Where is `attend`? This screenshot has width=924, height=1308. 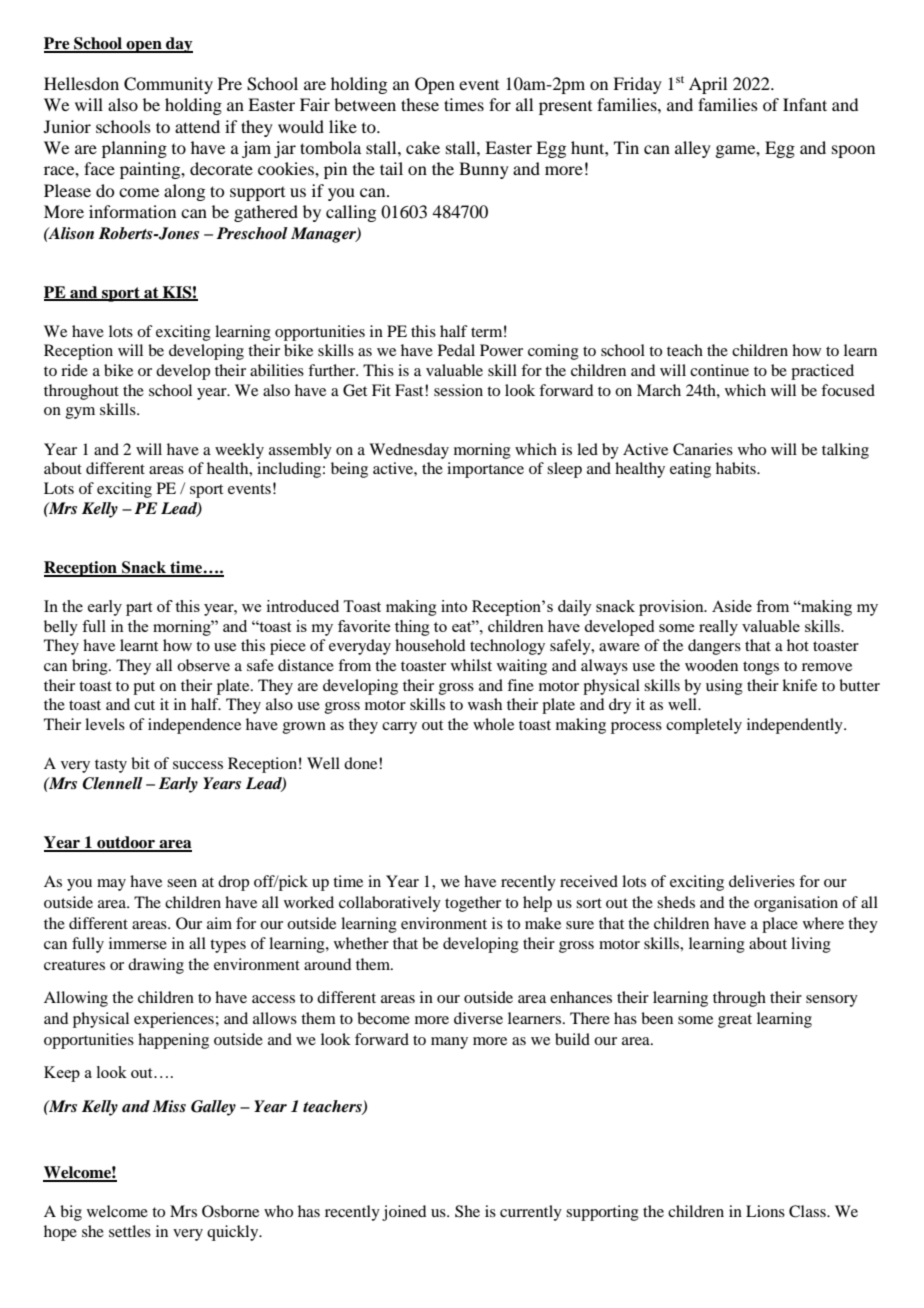
attend is located at coordinates (197, 126).
